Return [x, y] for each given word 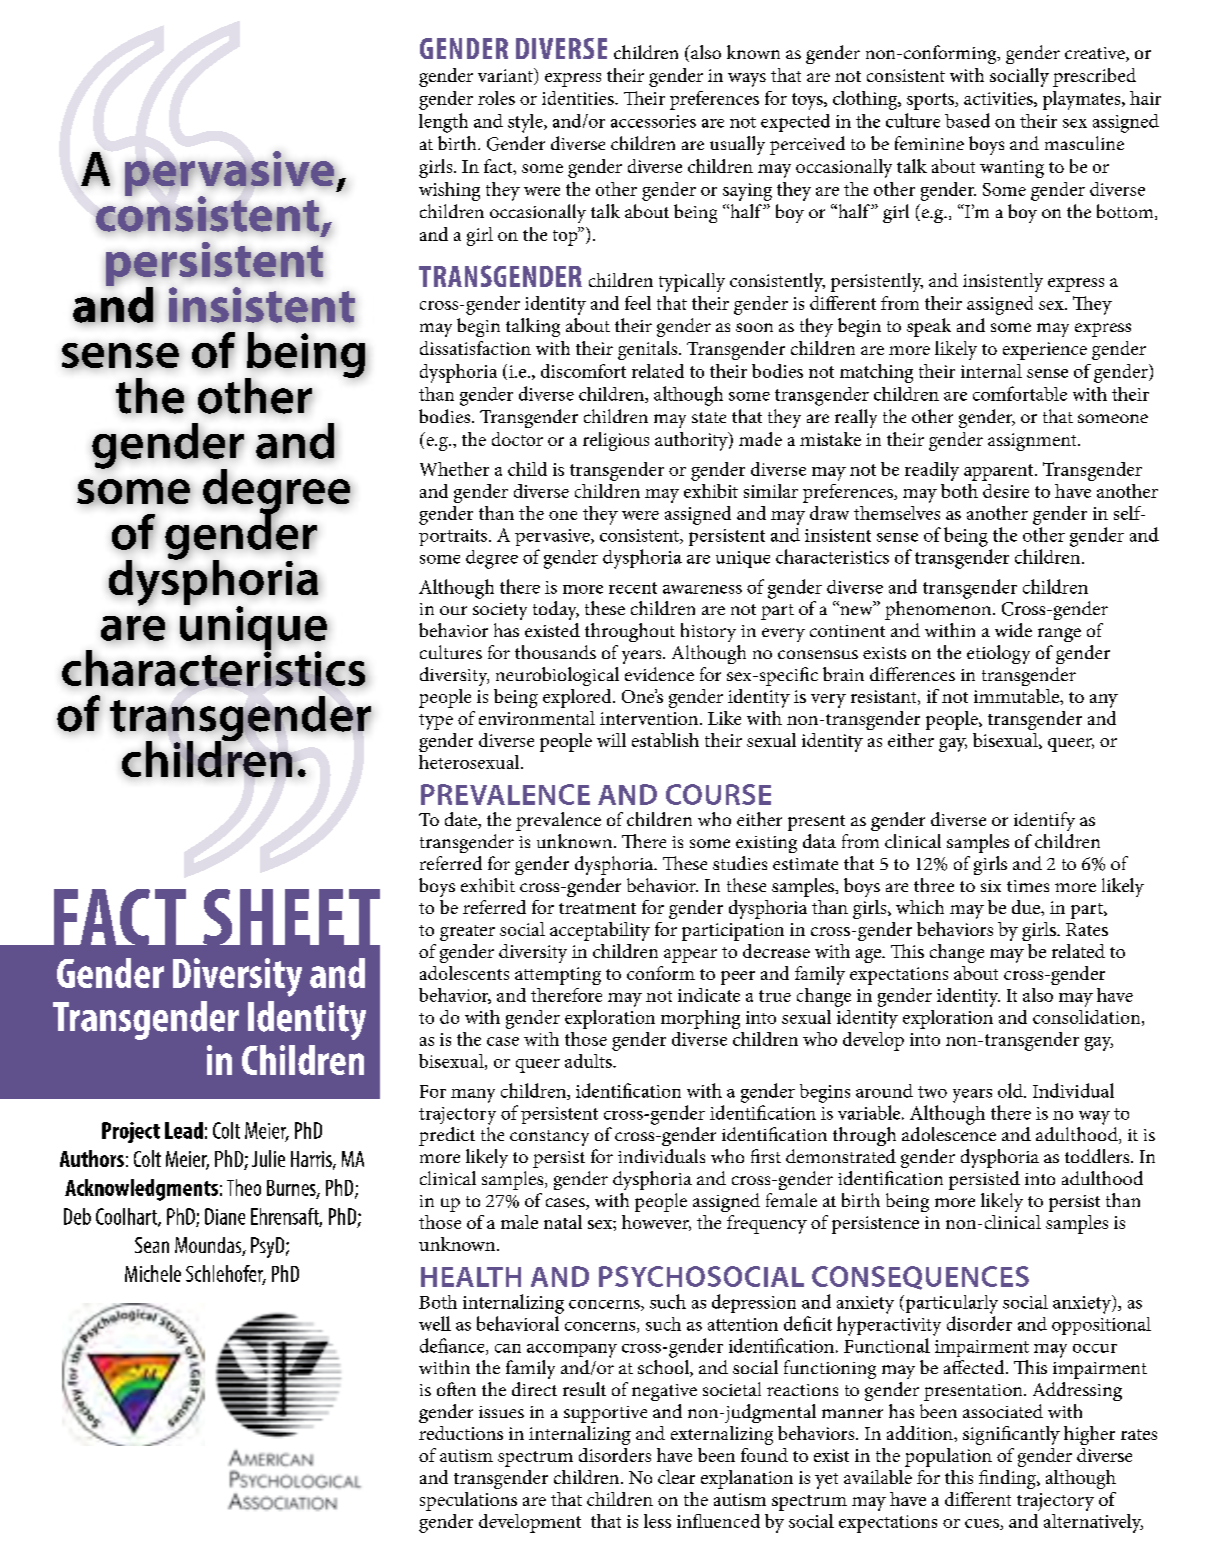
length [443, 123]
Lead [184, 1130]
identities [579, 98]
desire [1006, 491]
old [1011, 1090]
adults [589, 1061]
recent [633, 588]
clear [676, 1477]
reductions [461, 1433]
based [967, 120]
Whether [454, 469]
